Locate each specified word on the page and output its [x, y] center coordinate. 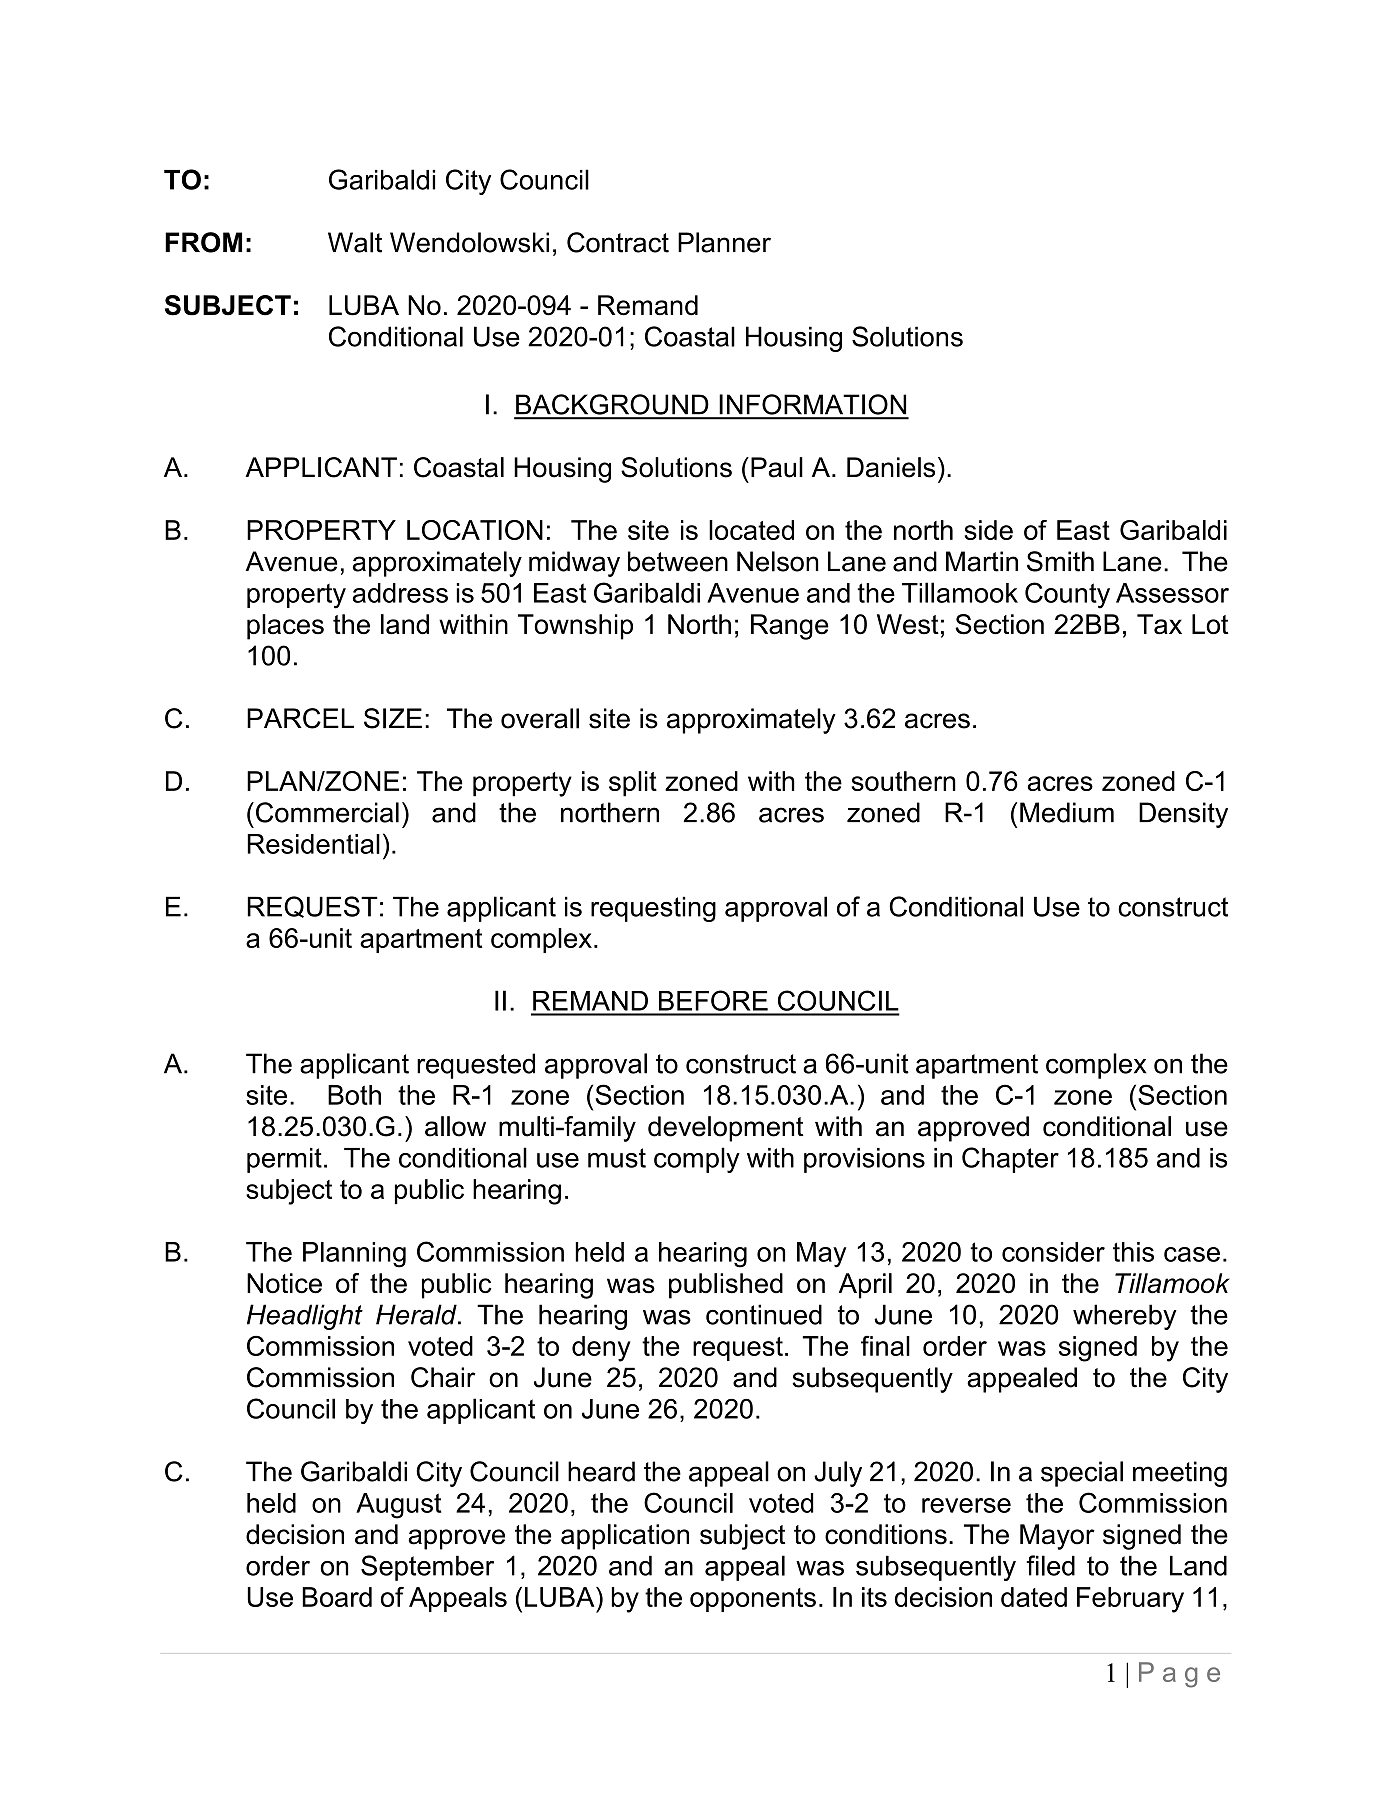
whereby [1125, 1317]
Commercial [327, 812]
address [400, 593]
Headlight [305, 1317]
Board [337, 1597]
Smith [1060, 561]
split [633, 784]
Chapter [1010, 1160]
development [726, 1129]
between [678, 561]
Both [354, 1095]
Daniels [891, 467]
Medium [1067, 812]
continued [764, 1314]
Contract [618, 242]
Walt [355, 242]
